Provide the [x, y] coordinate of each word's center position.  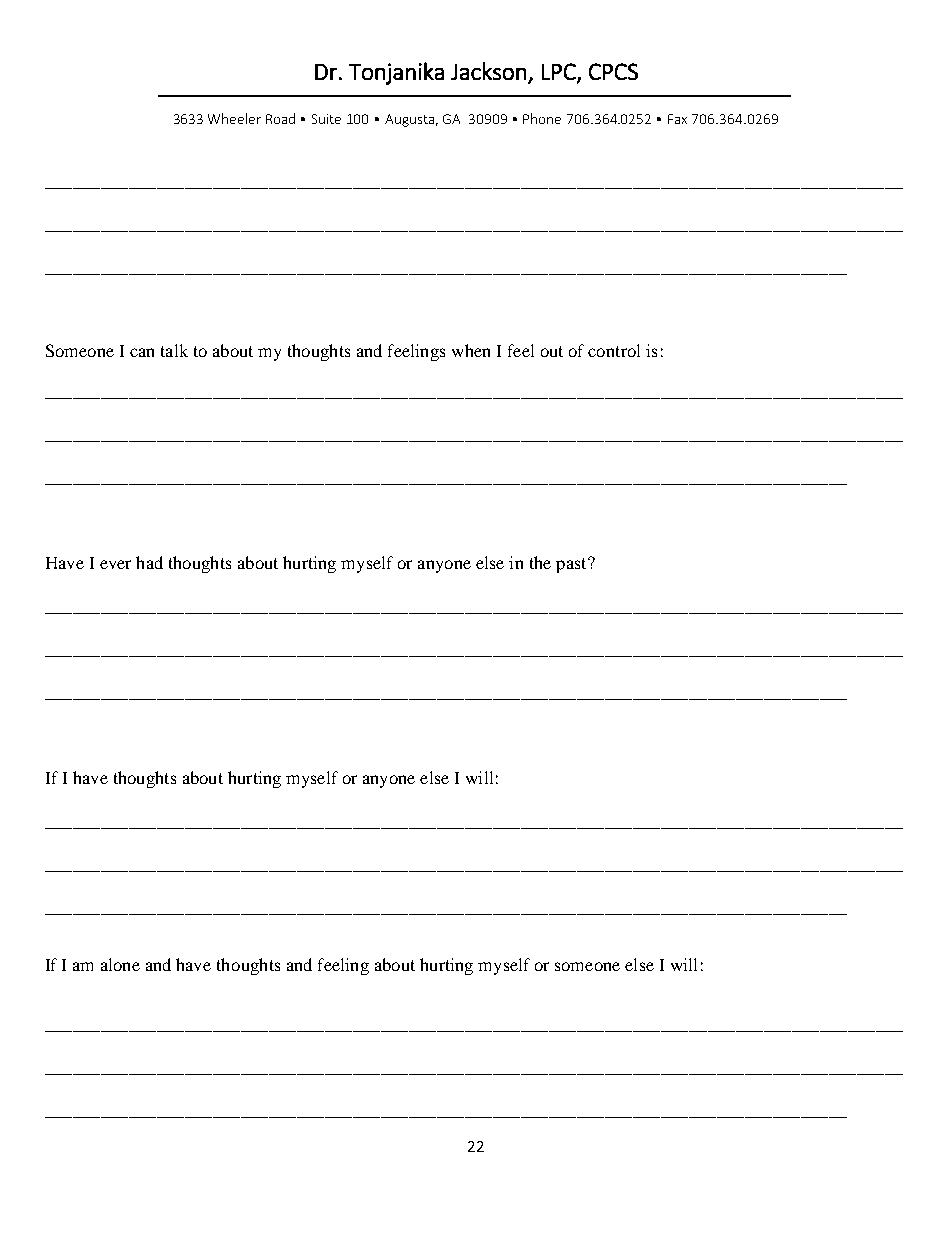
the [540, 562]
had [149, 562]
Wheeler [234, 118]
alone [120, 964]
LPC [560, 72]
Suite [326, 119]
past [572, 565]
